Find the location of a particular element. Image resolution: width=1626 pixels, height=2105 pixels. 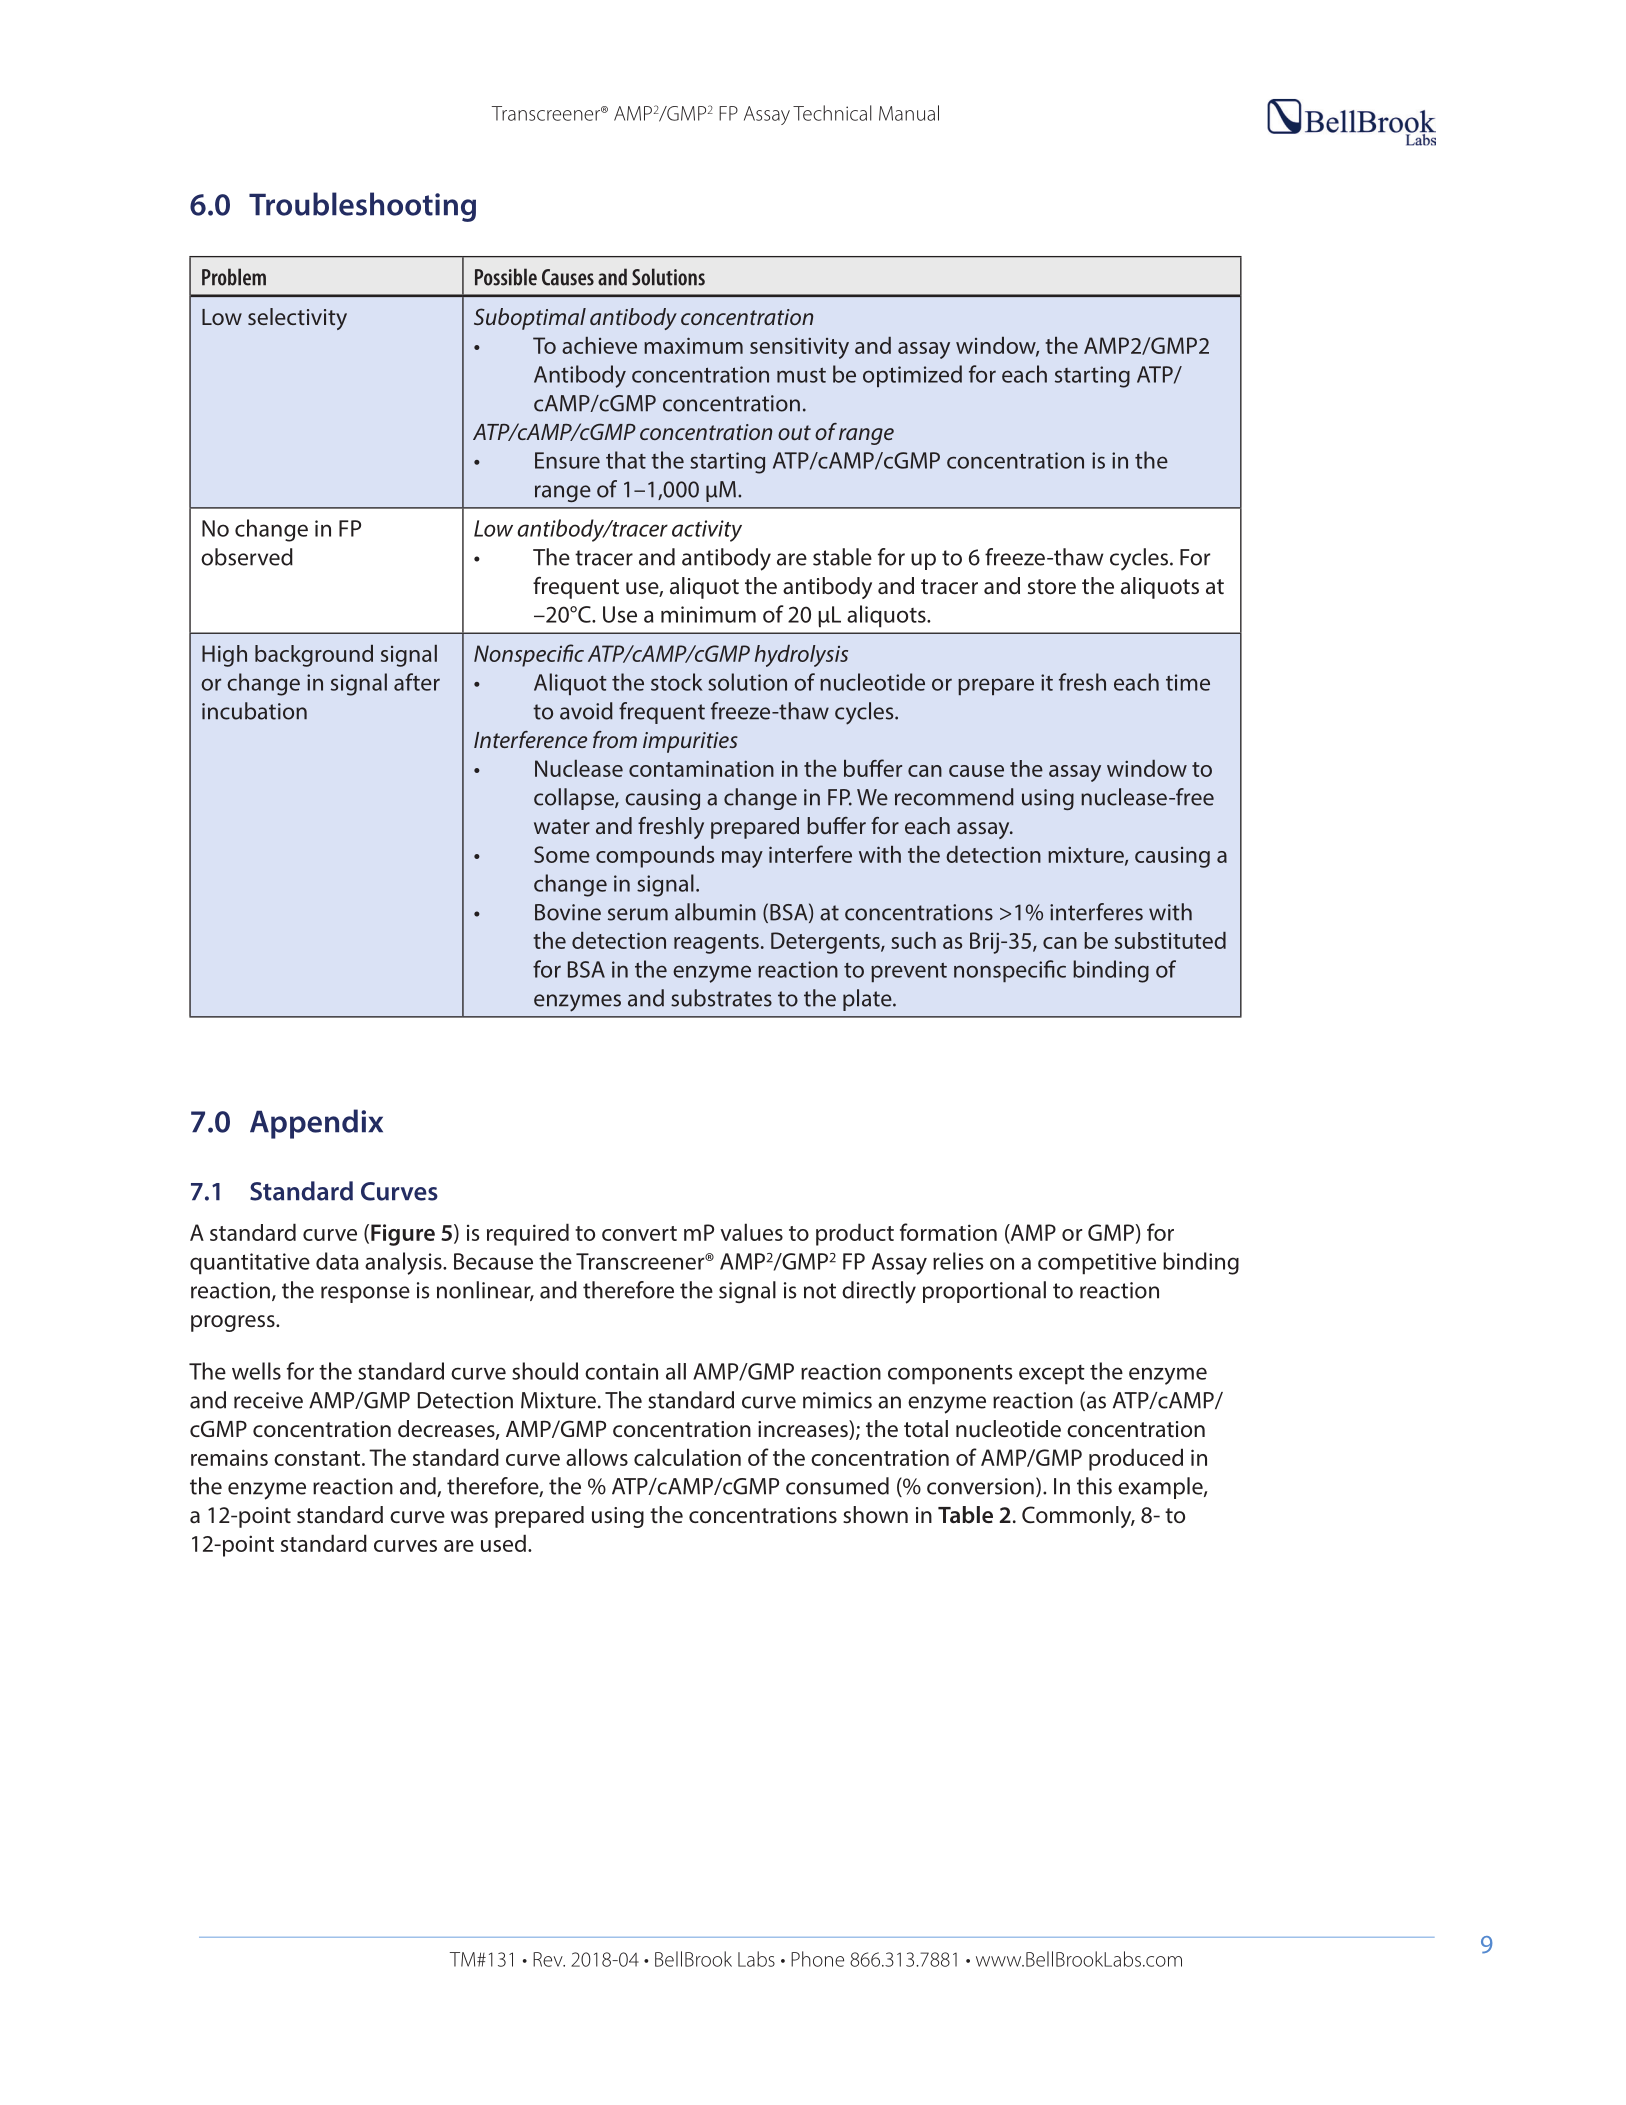

Appendix is located at coordinates (316, 1124).
